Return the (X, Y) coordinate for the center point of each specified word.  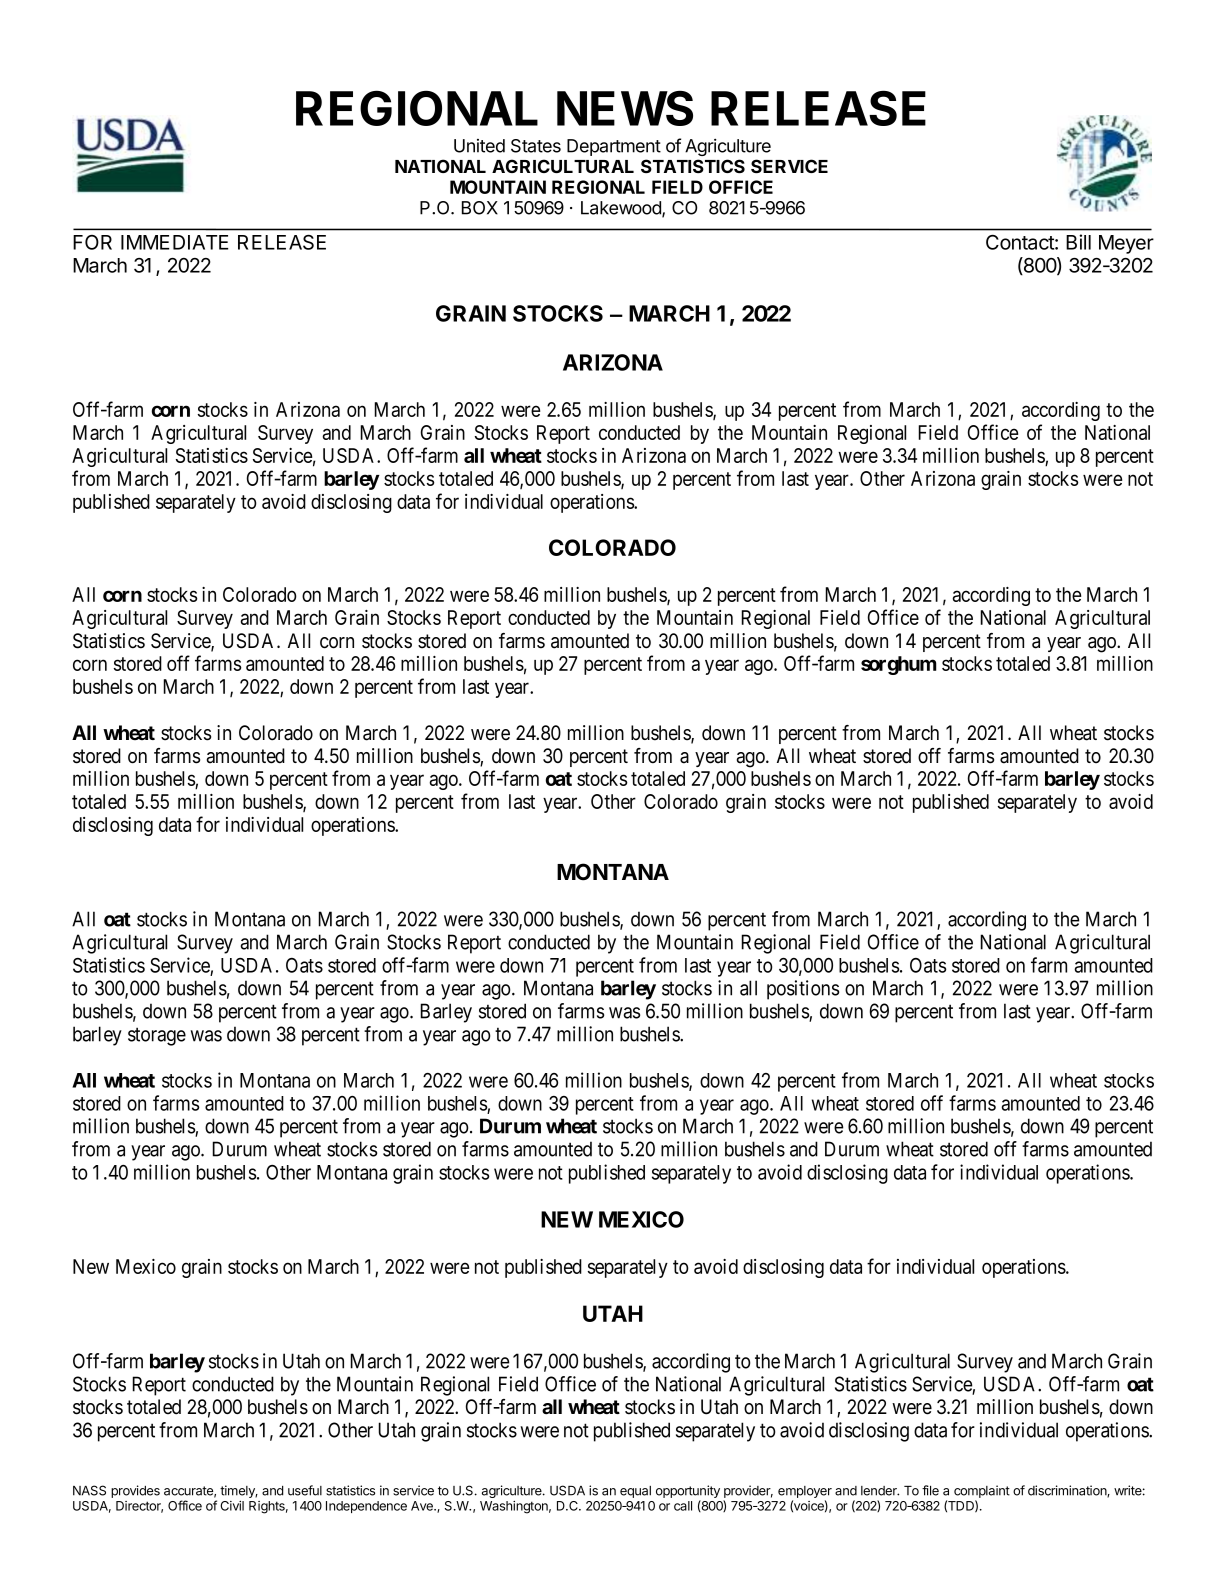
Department (614, 147)
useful (305, 1490)
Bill (1078, 242)
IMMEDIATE (174, 242)
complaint (982, 1493)
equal (635, 1492)
